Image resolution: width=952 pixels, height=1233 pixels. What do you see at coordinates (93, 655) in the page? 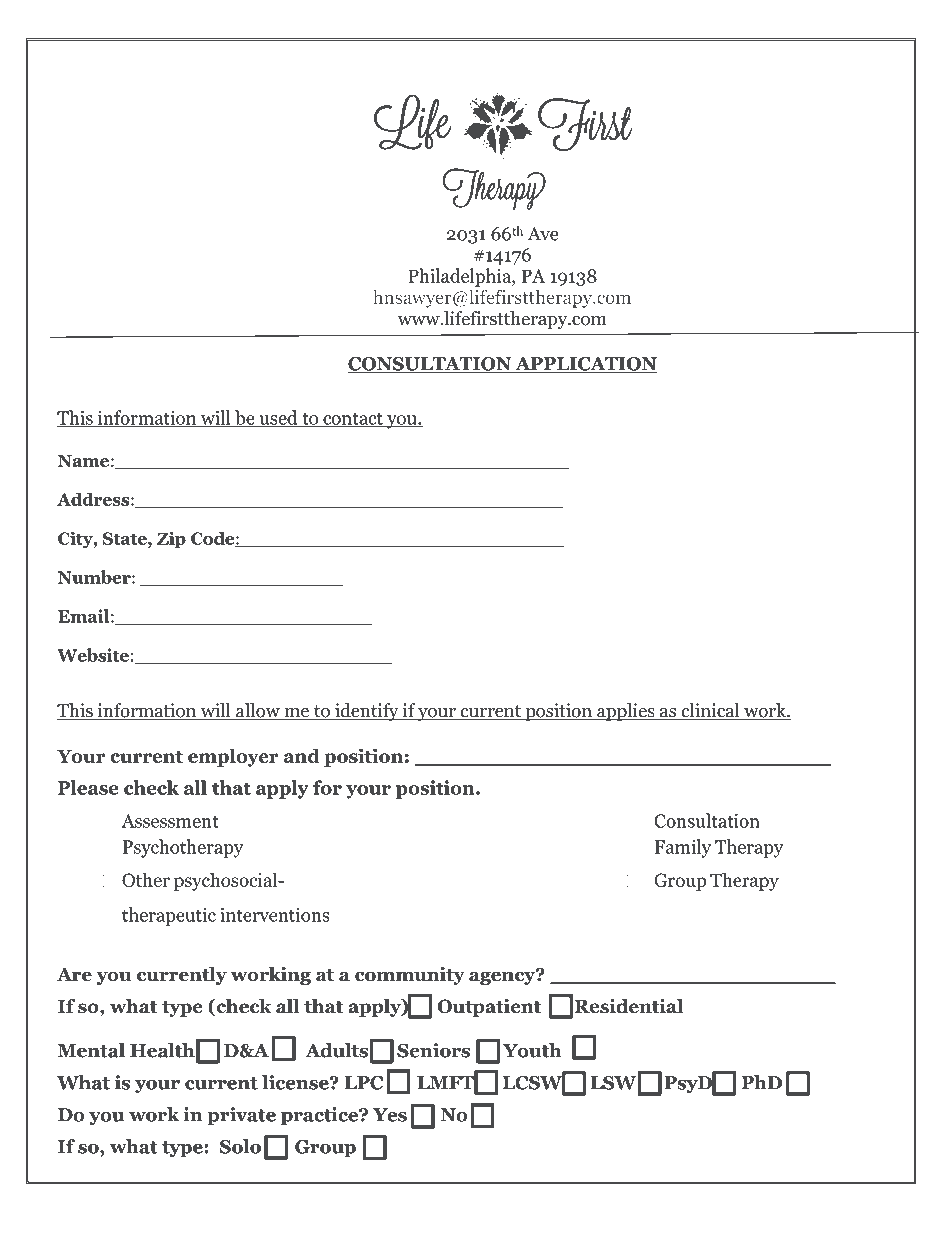
I see `Website` at bounding box center [93, 655].
